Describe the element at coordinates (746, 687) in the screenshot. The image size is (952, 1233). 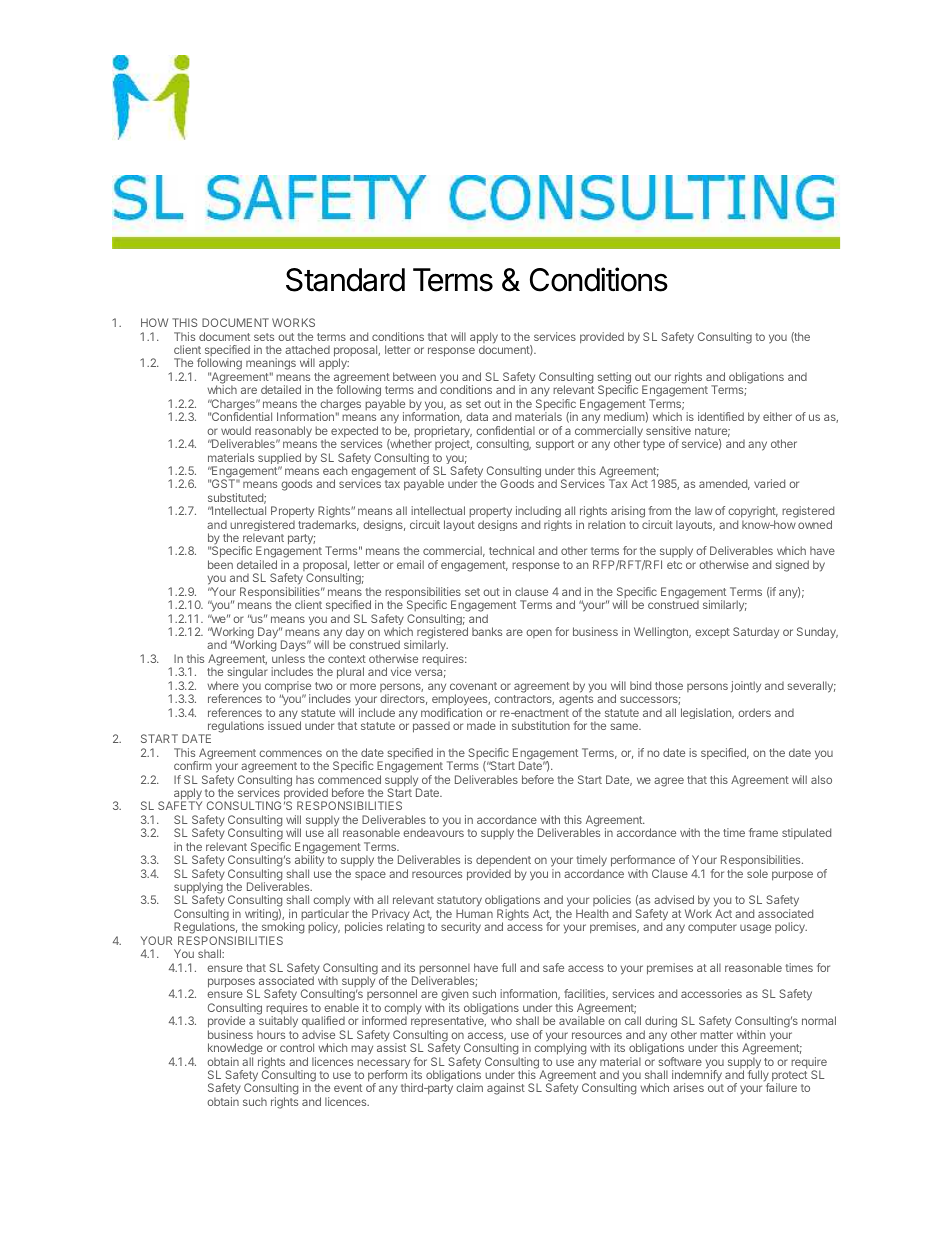
I see `jointly` at that location.
